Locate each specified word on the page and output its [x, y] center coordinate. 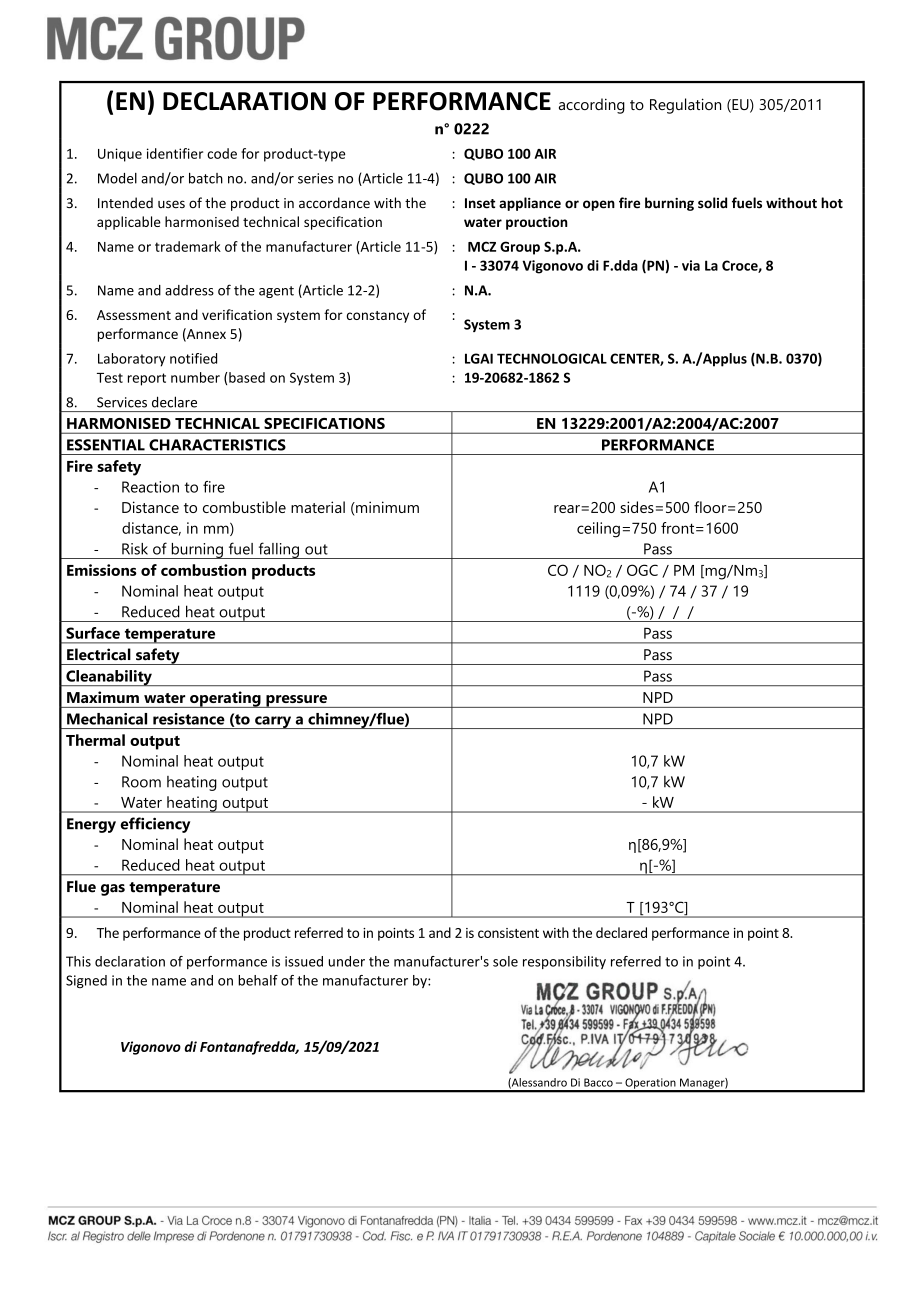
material [318, 507]
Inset [480, 203]
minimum [386, 508]
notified [193, 358]
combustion [203, 570]
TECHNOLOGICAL [552, 358]
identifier [175, 153]
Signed [86, 981]
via [691, 265]
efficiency [155, 825]
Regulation [685, 106]
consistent [508, 933]
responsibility [564, 962]
